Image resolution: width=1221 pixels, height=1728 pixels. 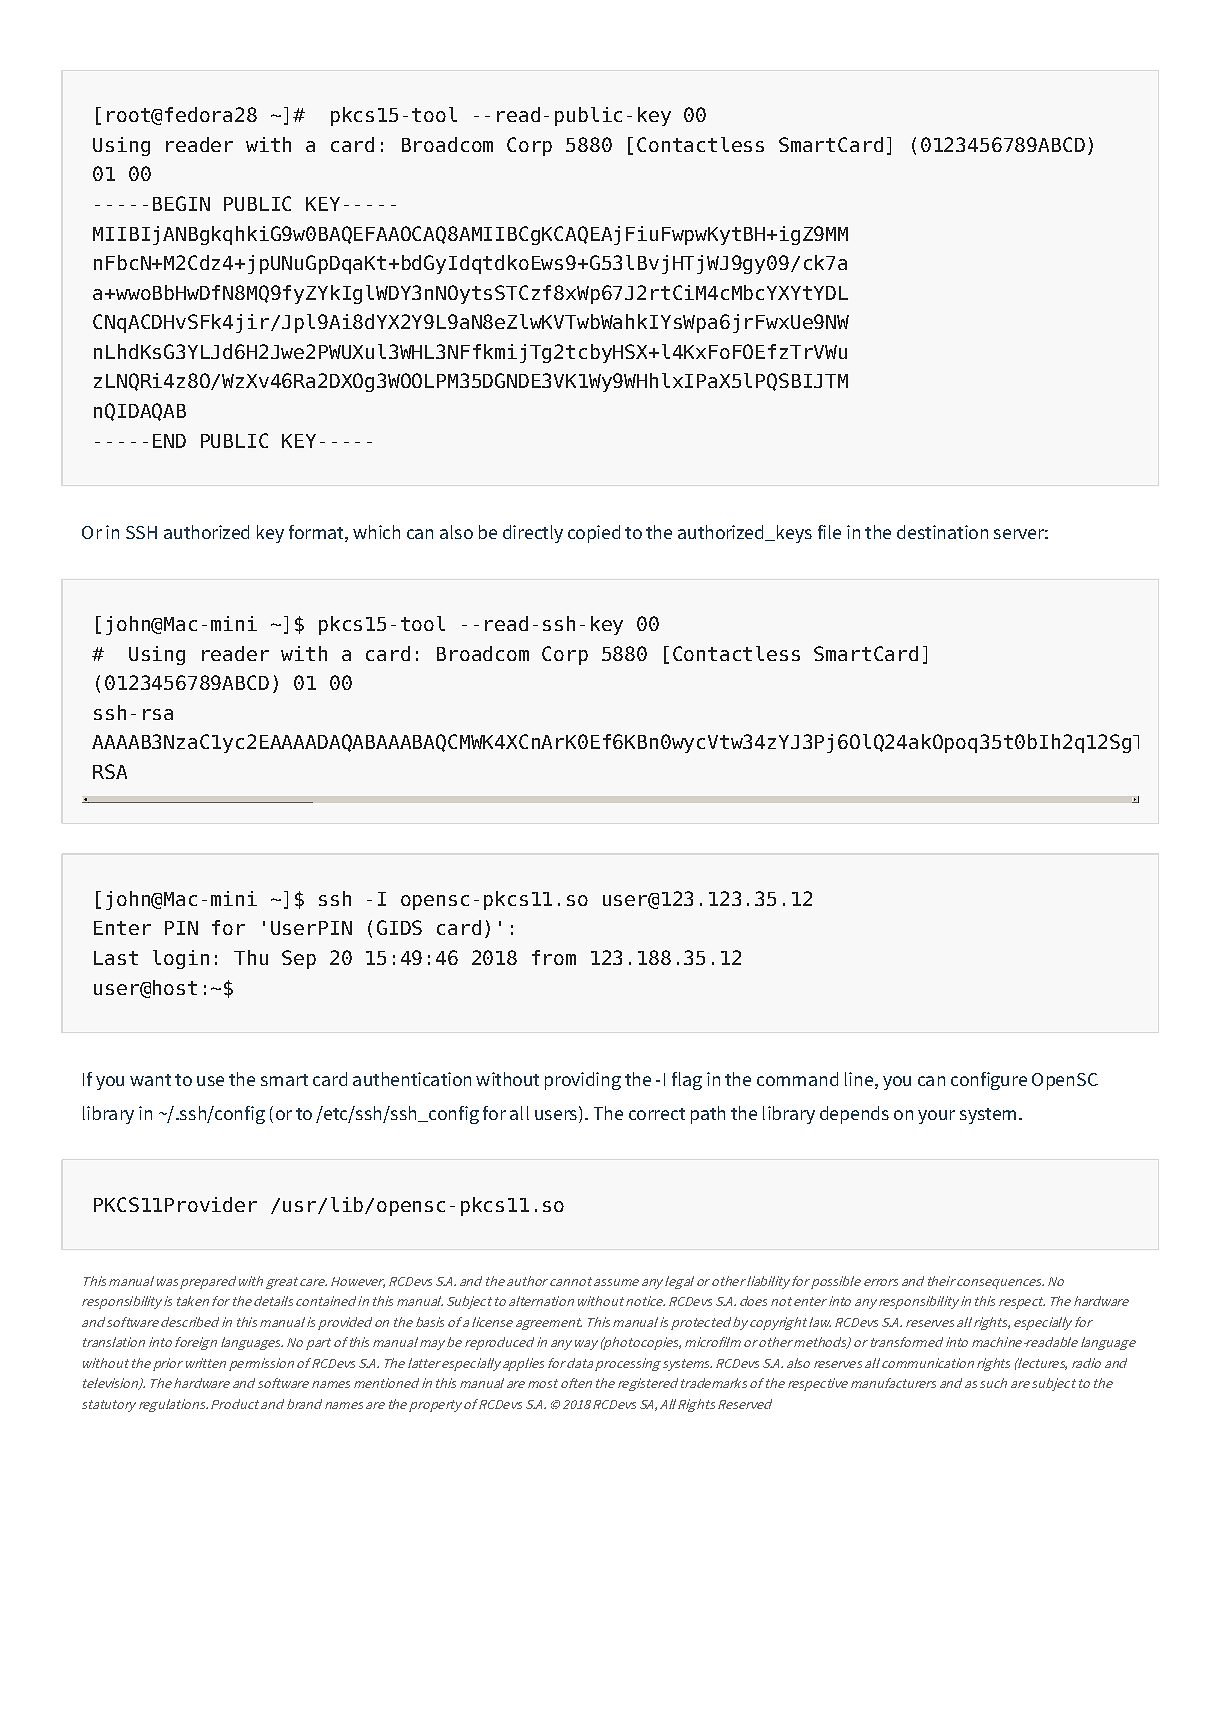 I want to click on from, so click(x=554, y=957).
